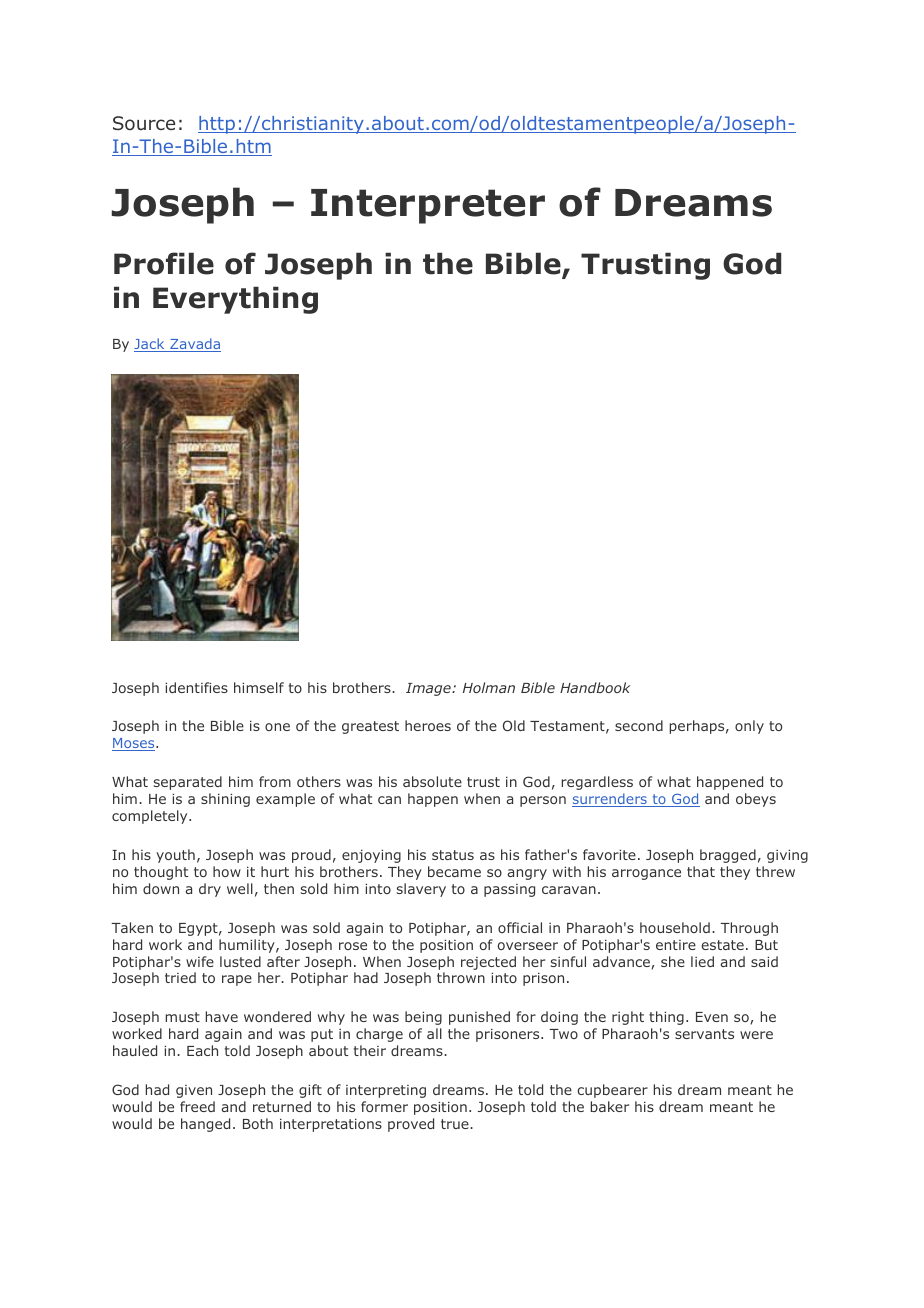 Image resolution: width=924 pixels, height=1308 pixels. I want to click on Profile, so click(164, 263).
